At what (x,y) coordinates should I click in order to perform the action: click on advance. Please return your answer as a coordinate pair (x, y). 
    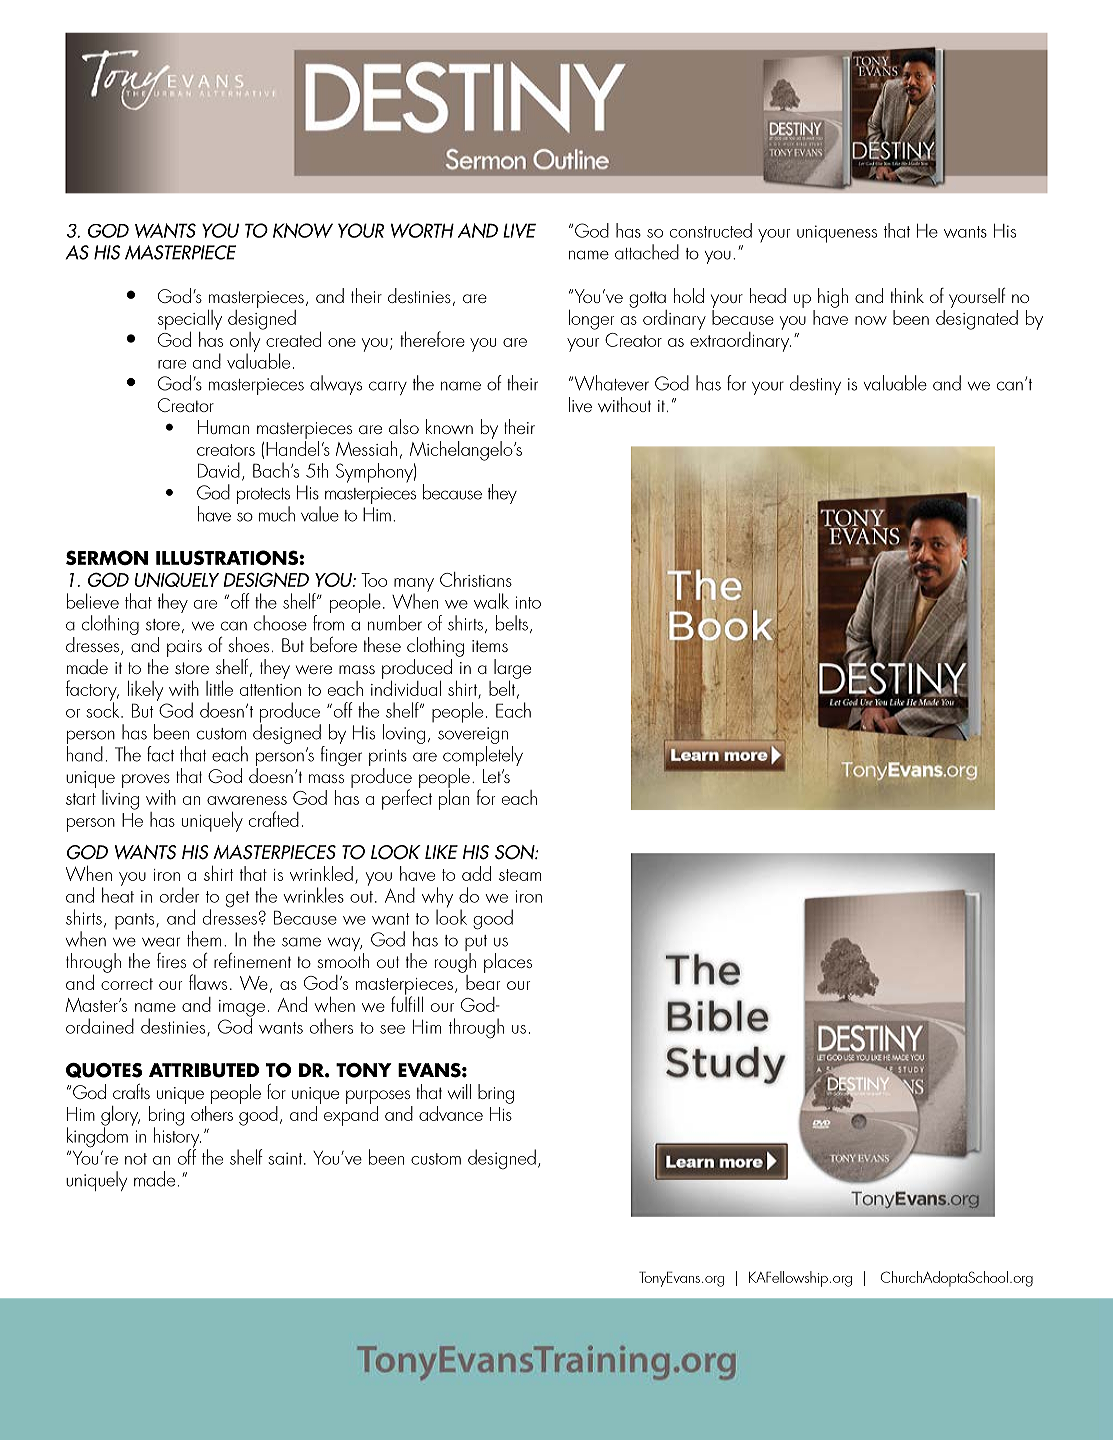
    Looking at the image, I should click on (451, 1113).
